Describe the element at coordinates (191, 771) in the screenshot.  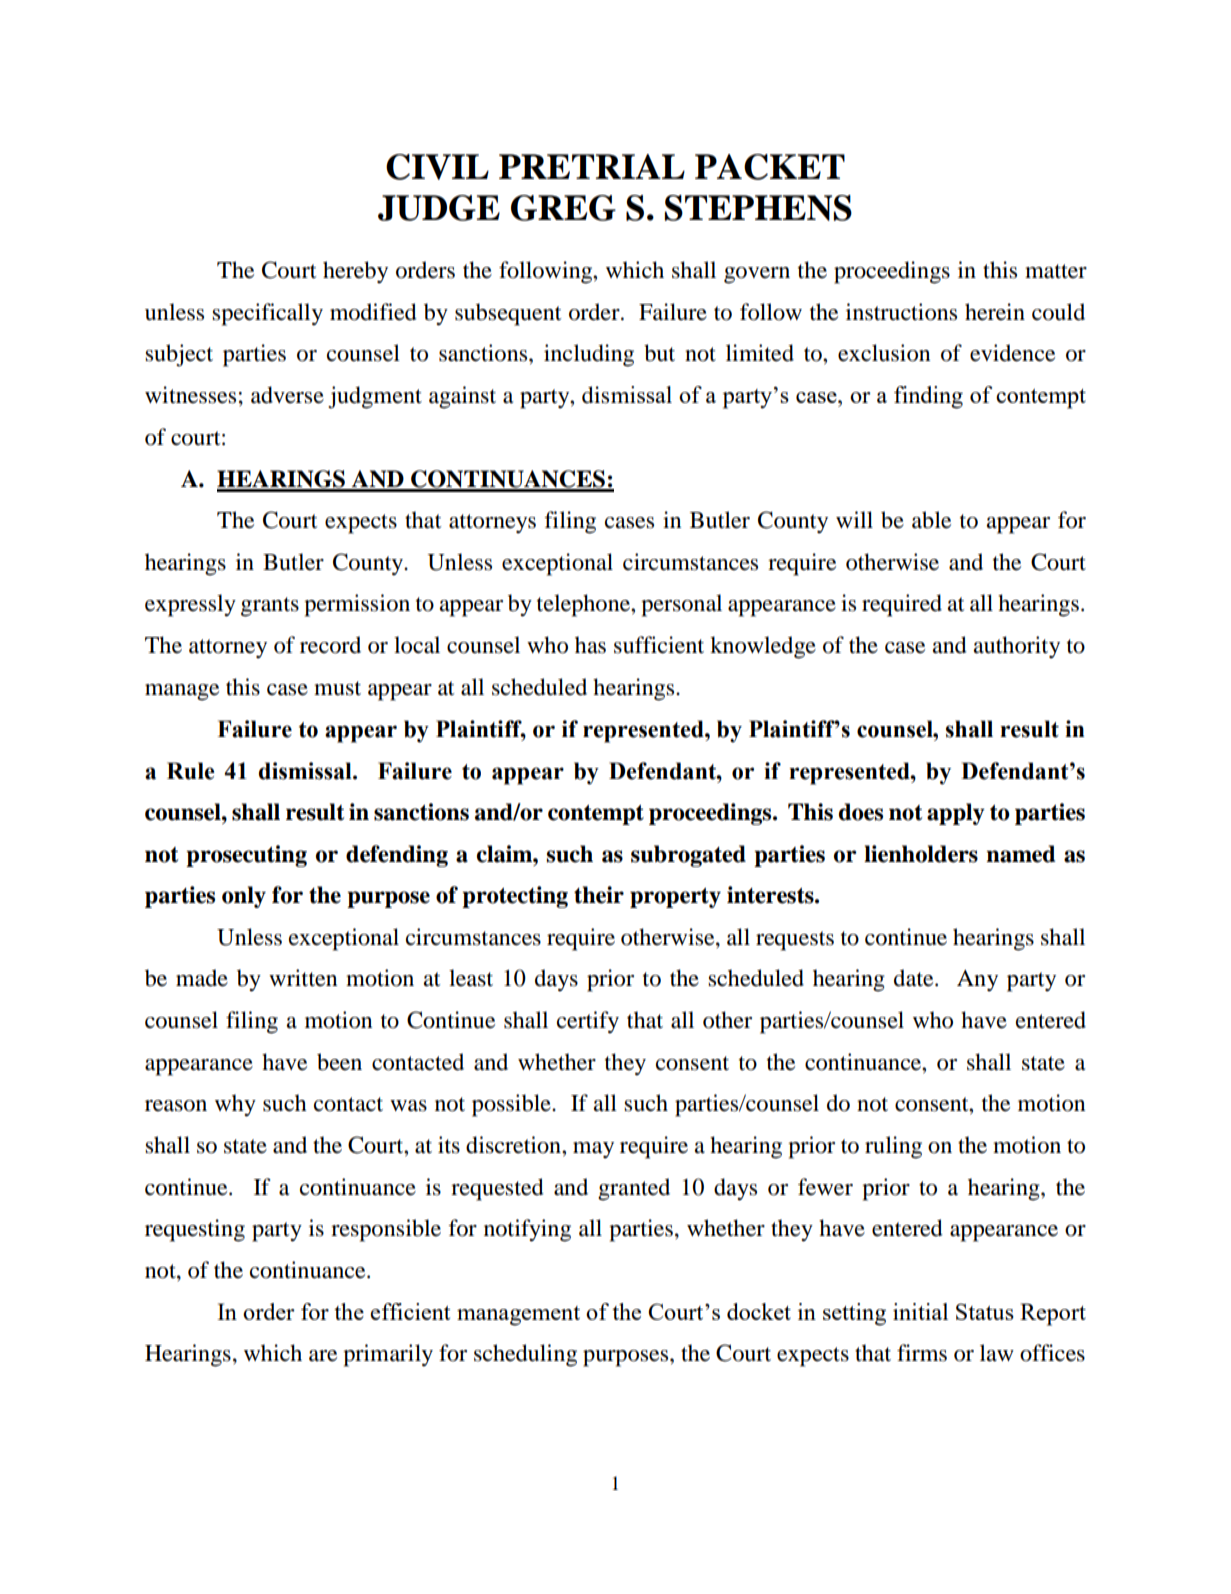
I see `Rule` at that location.
